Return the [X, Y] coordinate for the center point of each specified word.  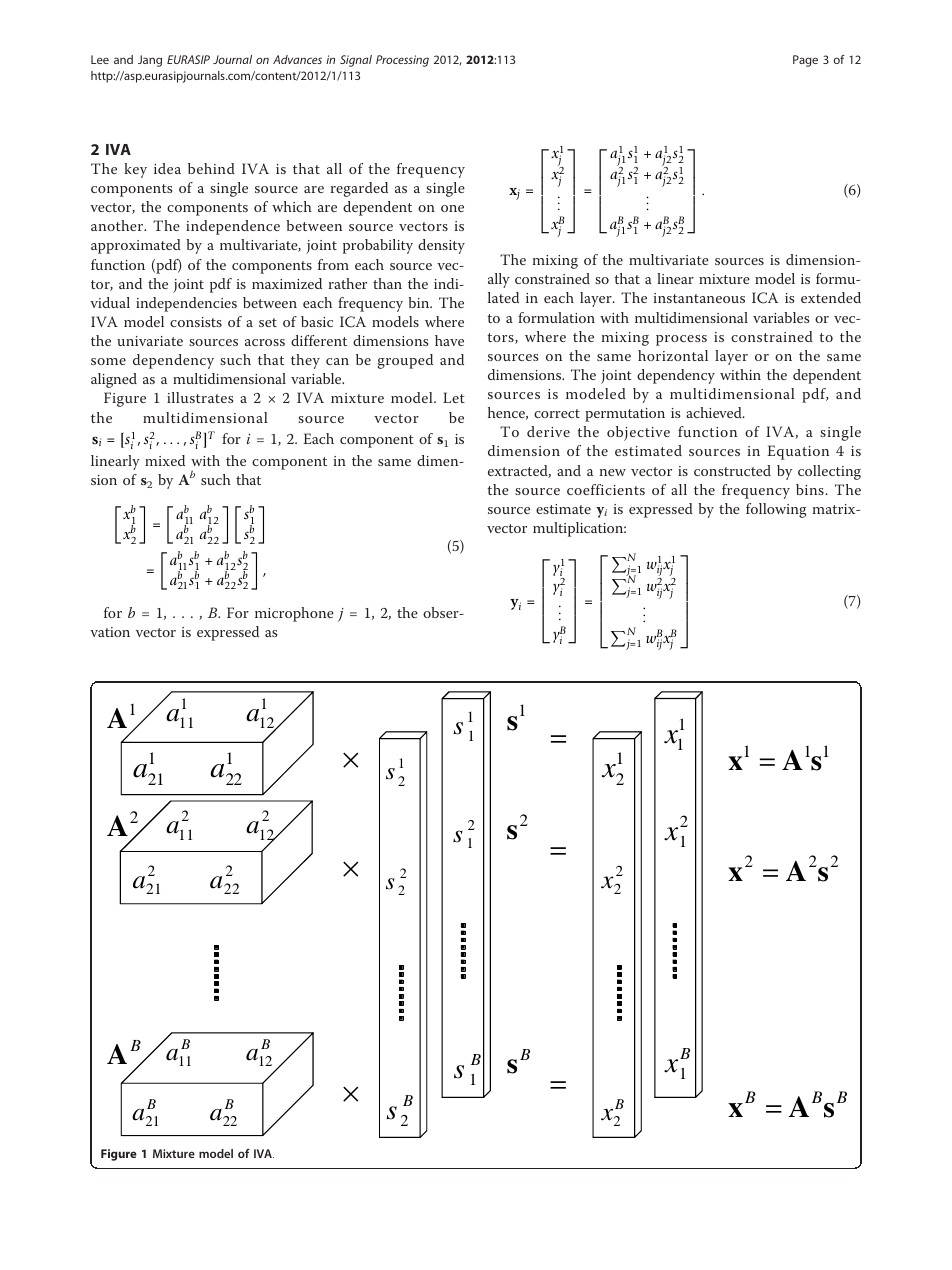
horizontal [673, 355]
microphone [294, 614]
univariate [150, 341]
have [449, 340]
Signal [356, 61]
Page [805, 61]
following [776, 510]
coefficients [606, 489]
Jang [150, 61]
